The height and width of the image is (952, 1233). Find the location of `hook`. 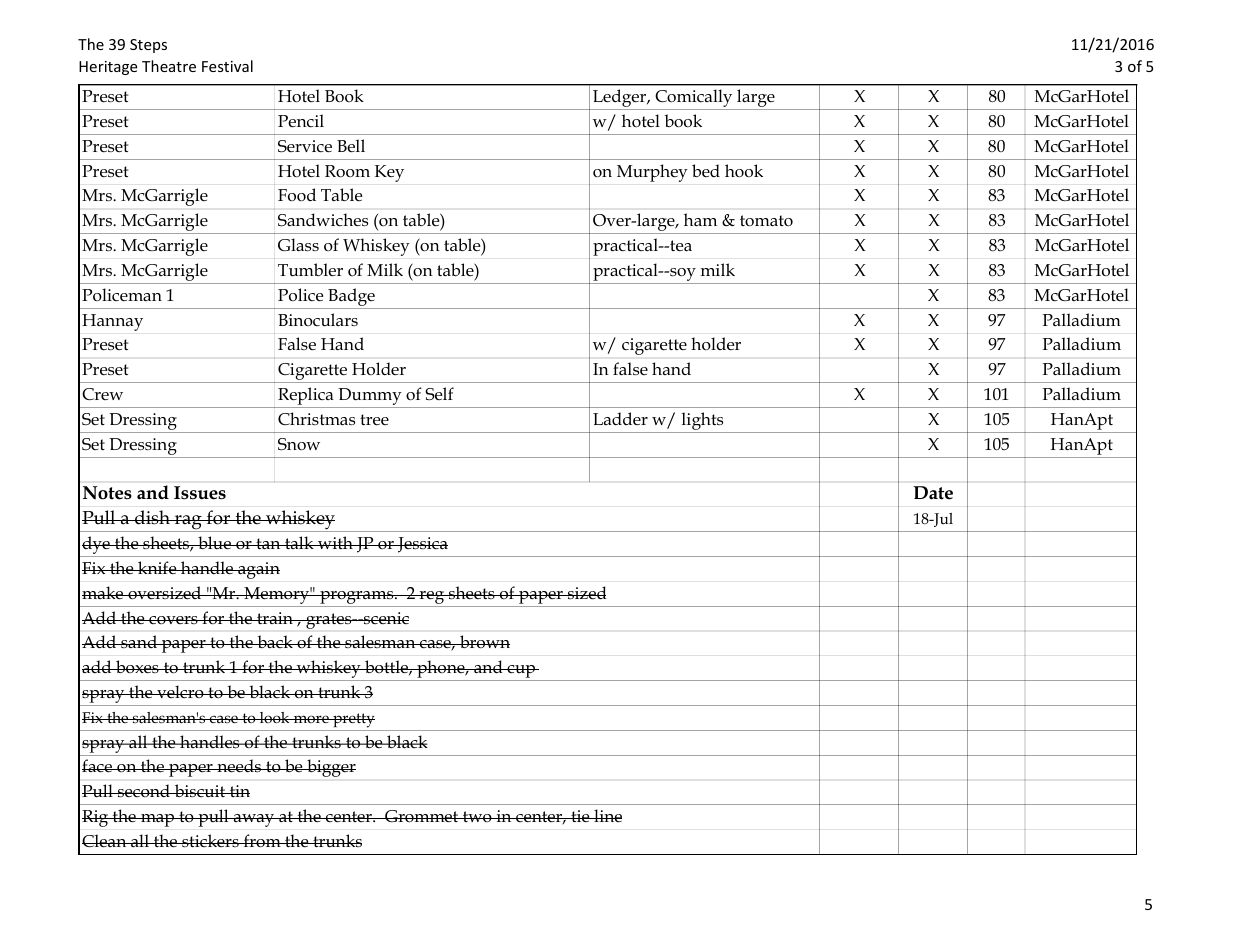

hook is located at coordinates (744, 171).
